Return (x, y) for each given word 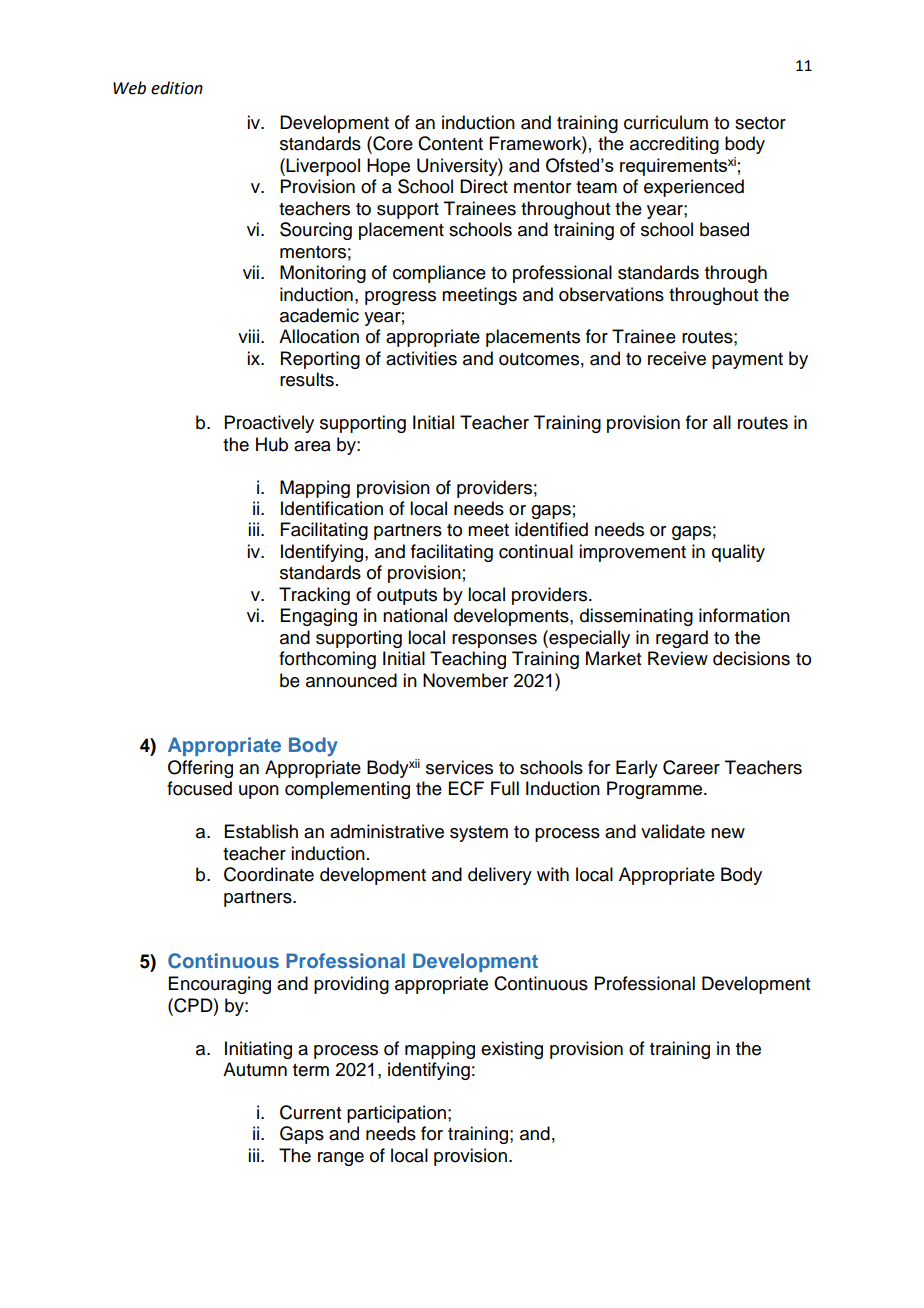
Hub (272, 444)
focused (199, 788)
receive (677, 358)
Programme (656, 790)
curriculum (666, 122)
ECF (466, 788)
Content (450, 143)
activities (421, 358)
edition (177, 88)
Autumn (255, 1069)
